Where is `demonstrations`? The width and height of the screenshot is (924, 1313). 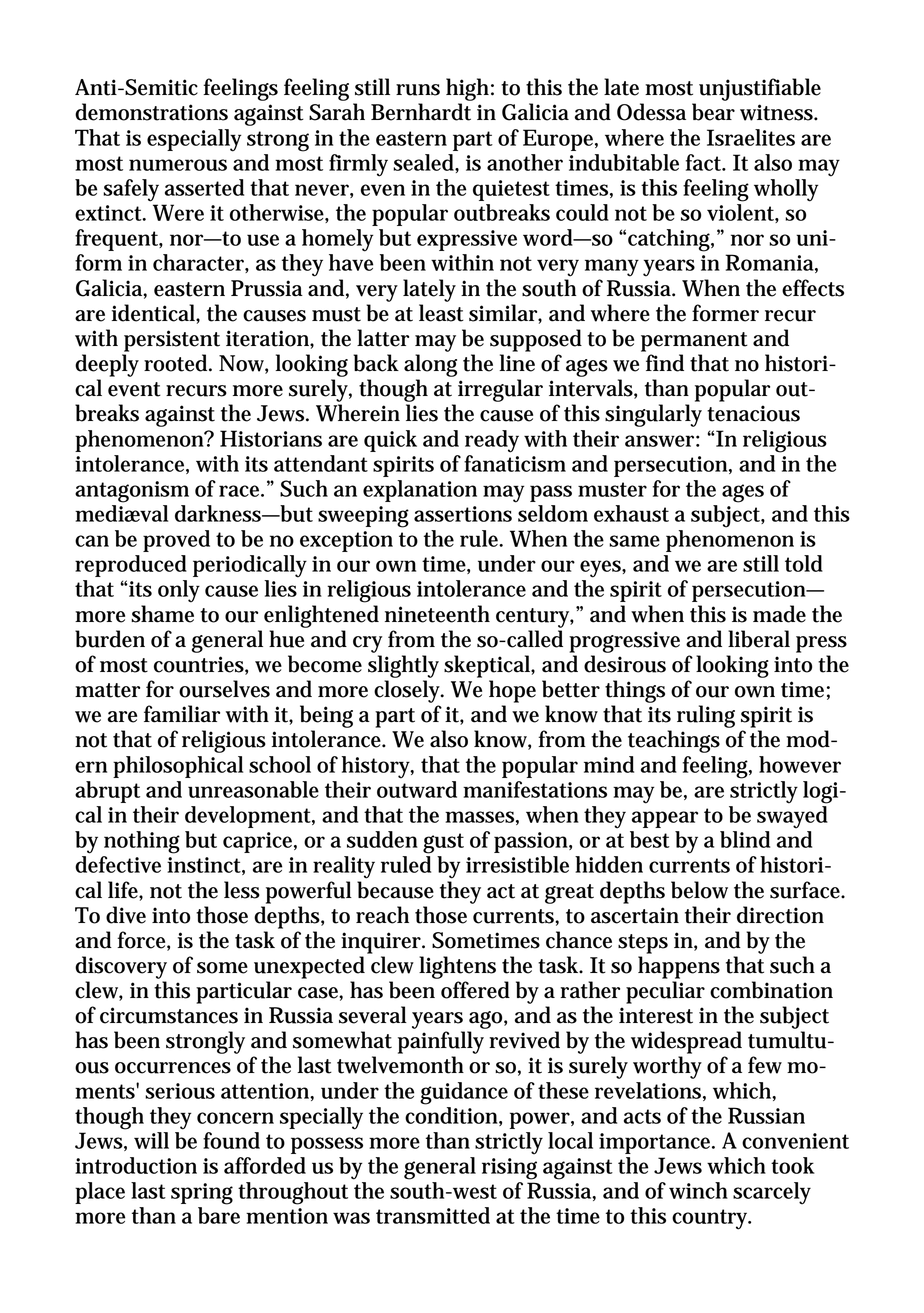 demonstrations is located at coordinates (151, 112).
